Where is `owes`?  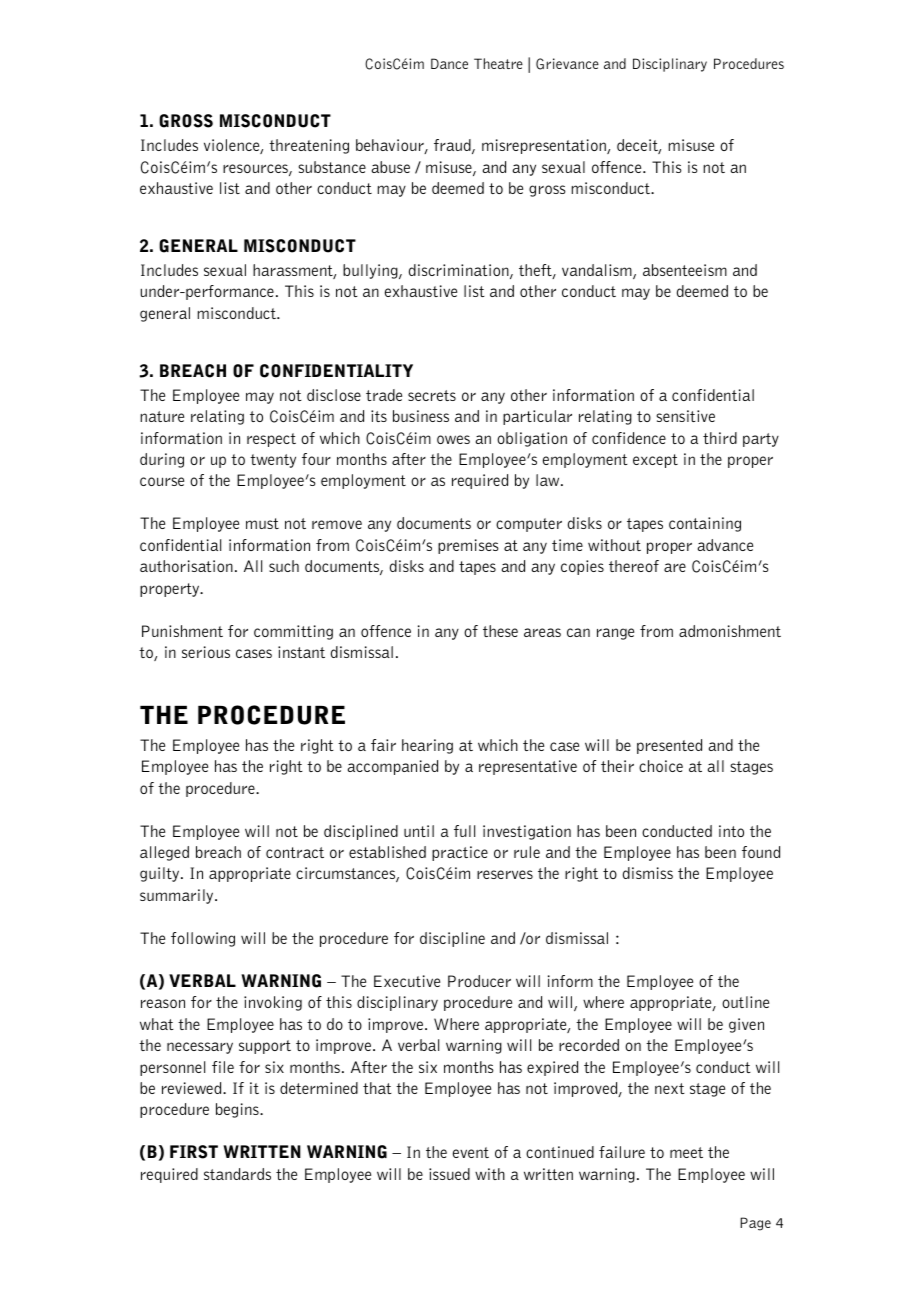 owes is located at coordinates (453, 439).
